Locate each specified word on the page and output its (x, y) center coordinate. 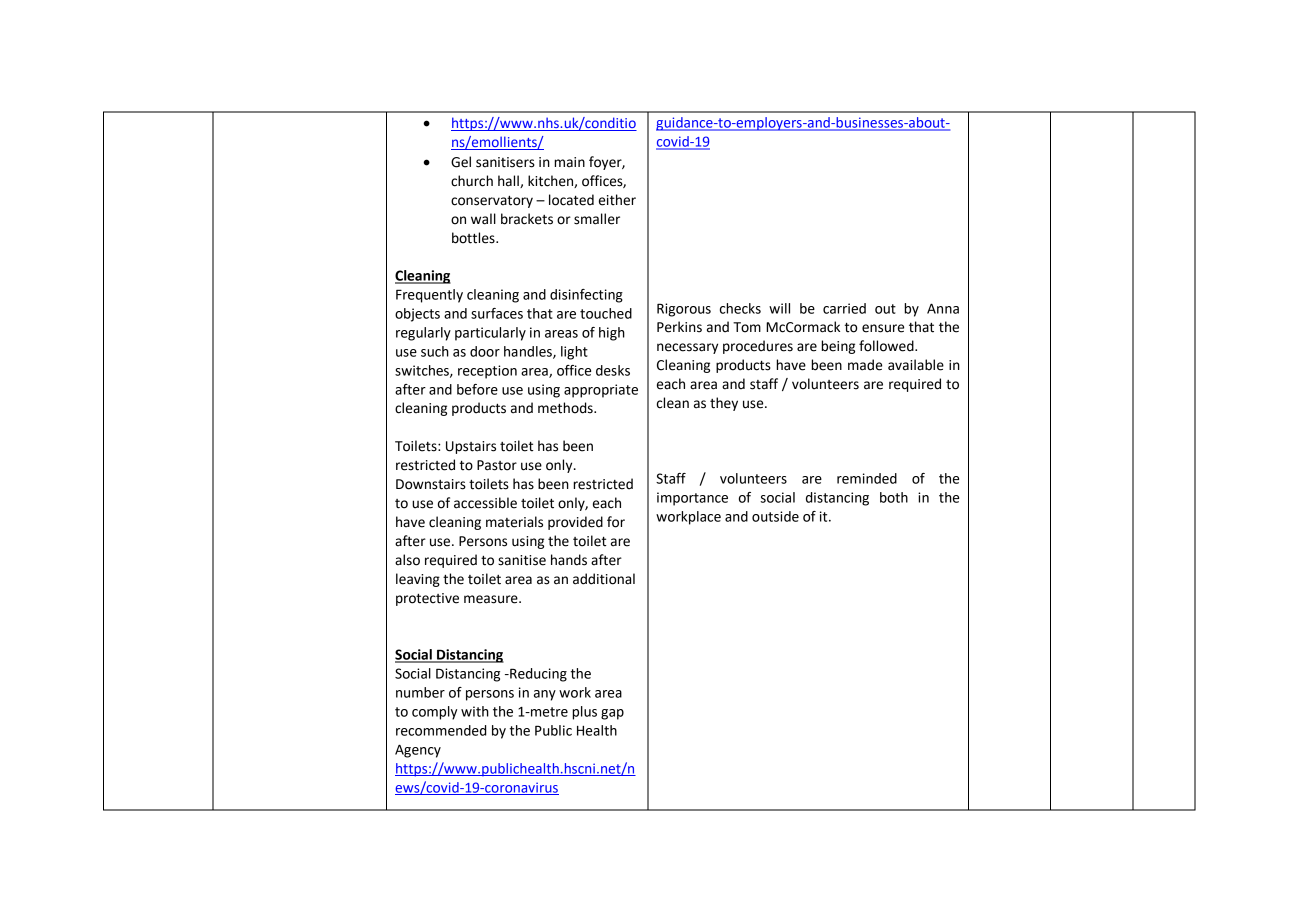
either (617, 200)
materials (514, 522)
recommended (441, 730)
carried (844, 308)
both (894, 497)
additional (604, 579)
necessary (687, 348)
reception (487, 372)
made (865, 365)
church (472, 181)
